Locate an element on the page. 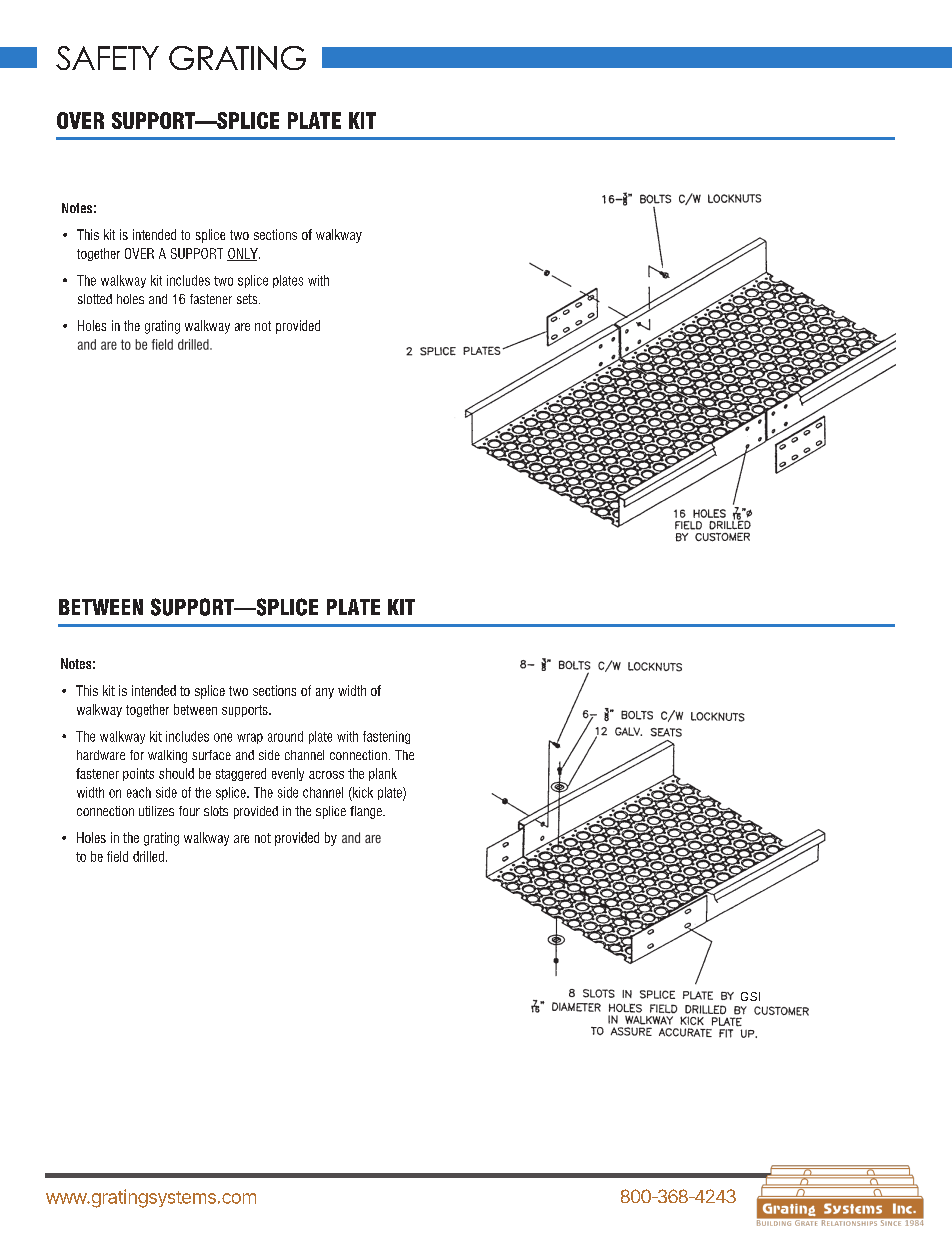  plank is located at coordinates (383, 774).
